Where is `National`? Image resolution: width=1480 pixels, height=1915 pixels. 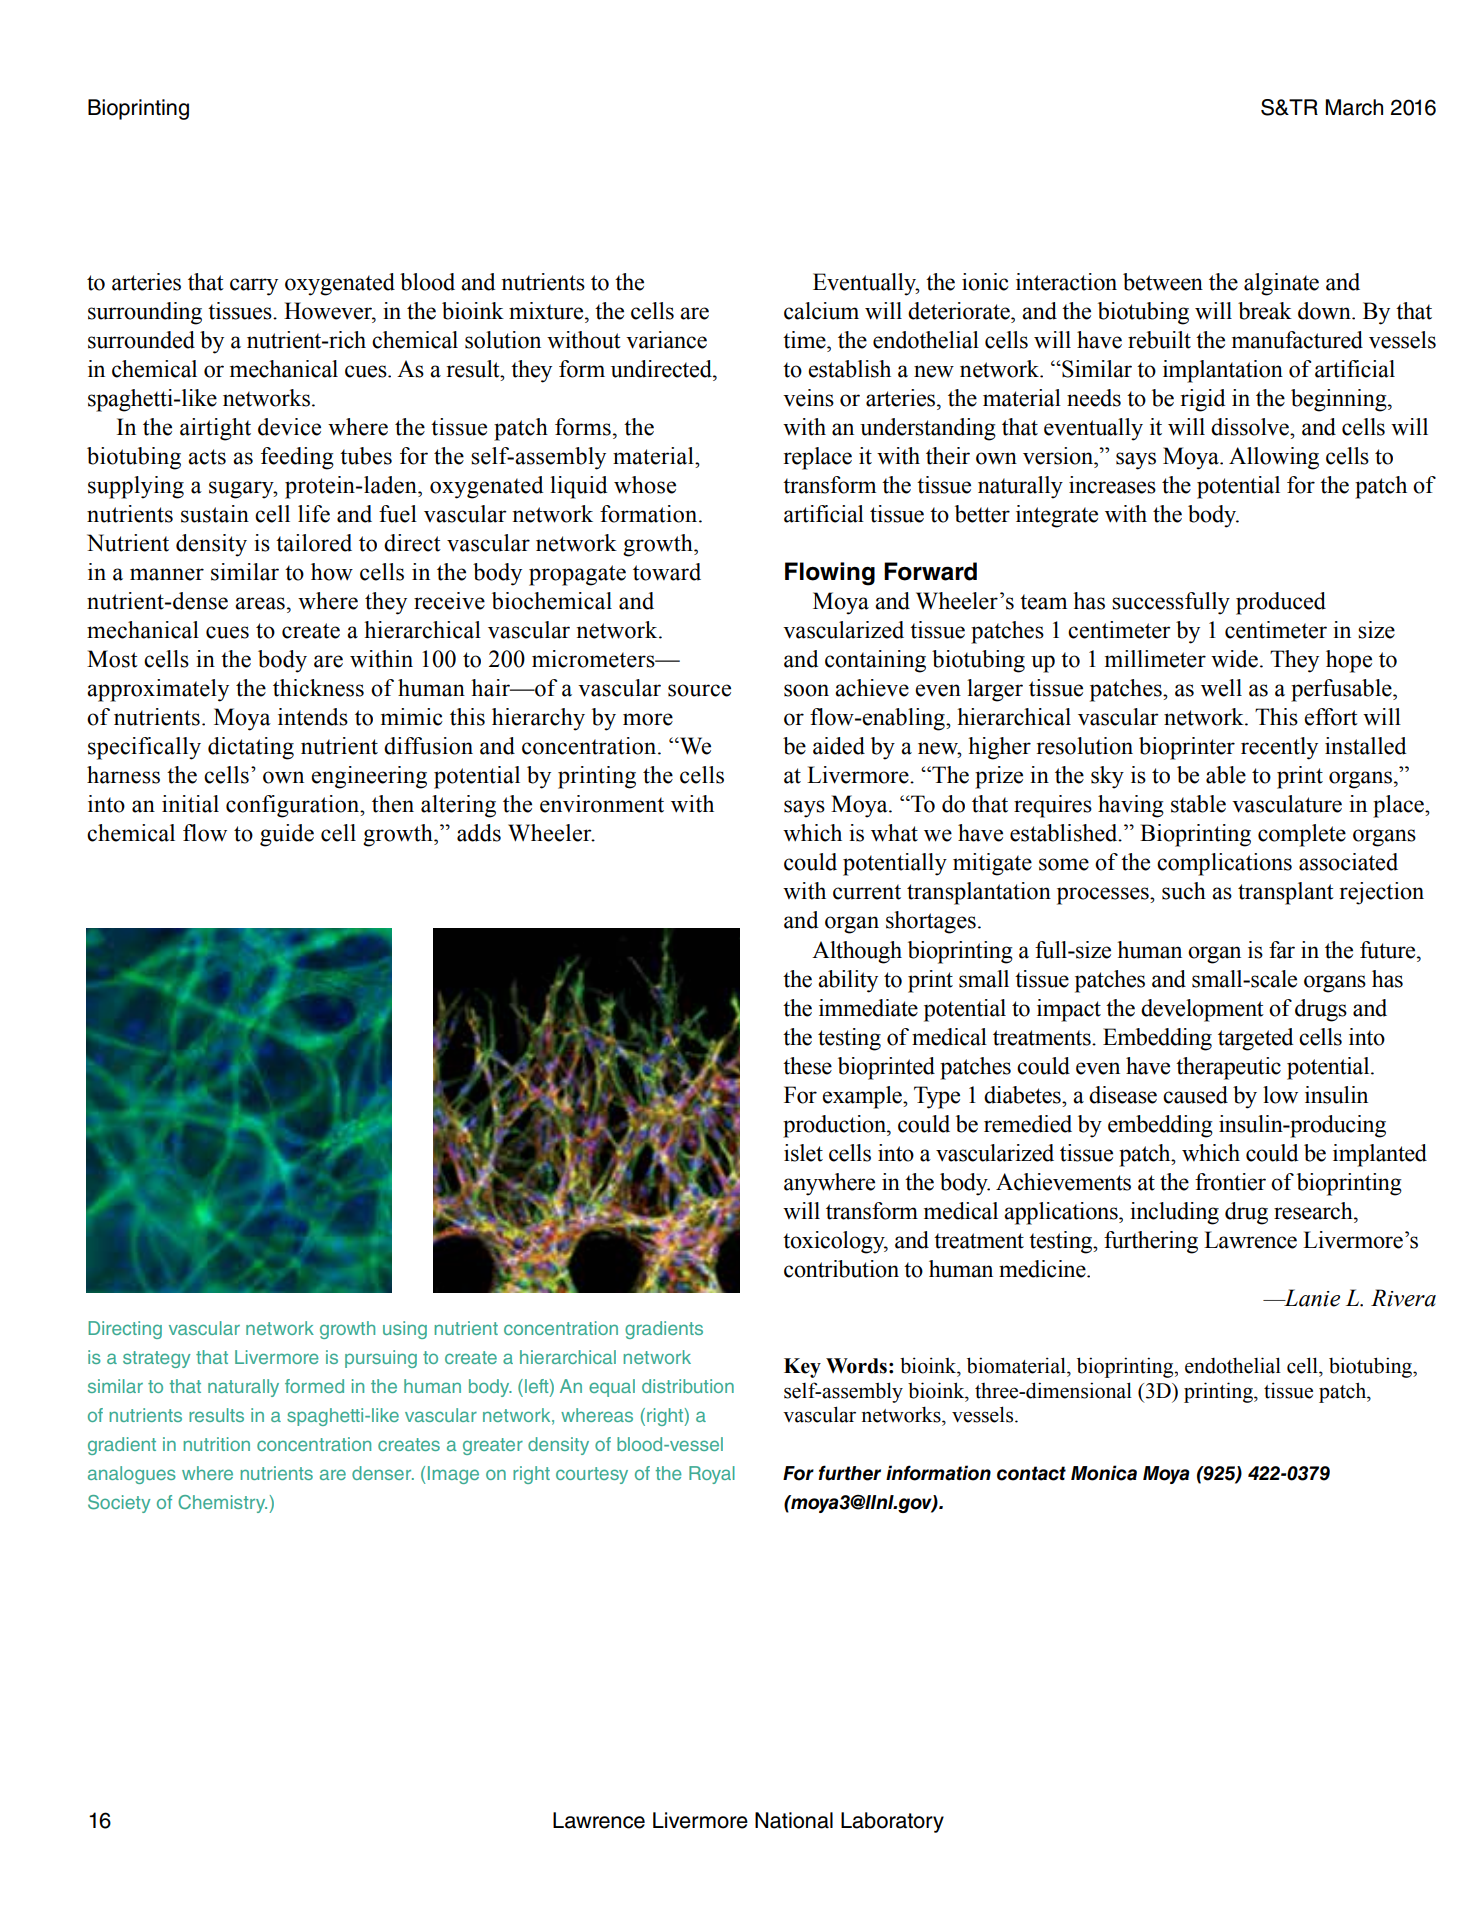 National is located at coordinates (794, 1820).
